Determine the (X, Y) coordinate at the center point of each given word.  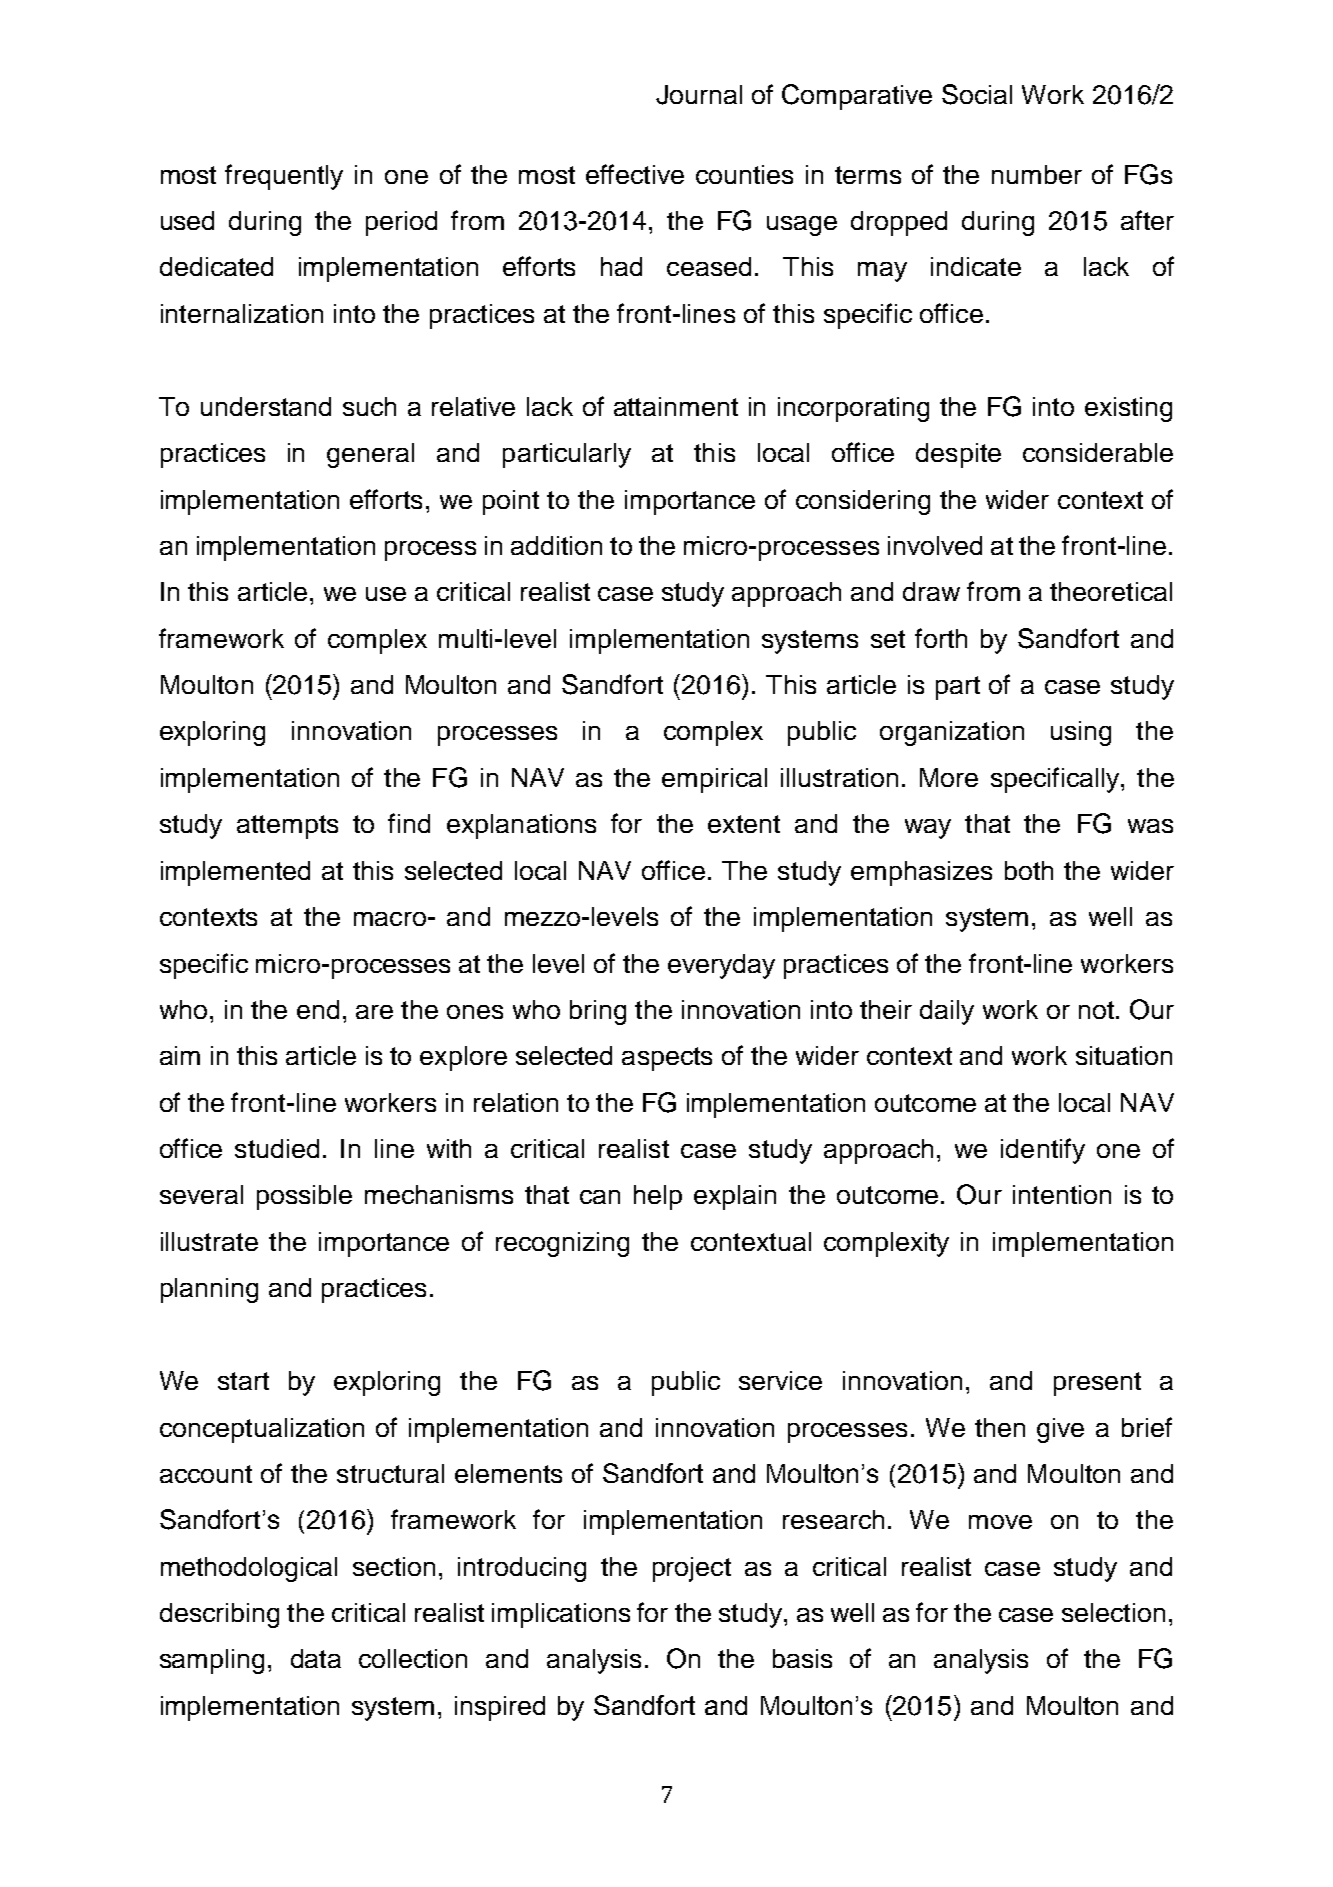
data (316, 1658)
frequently (284, 177)
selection (1113, 1612)
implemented (235, 873)
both (1029, 870)
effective (635, 174)
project (692, 1569)
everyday (721, 966)
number (1037, 174)
